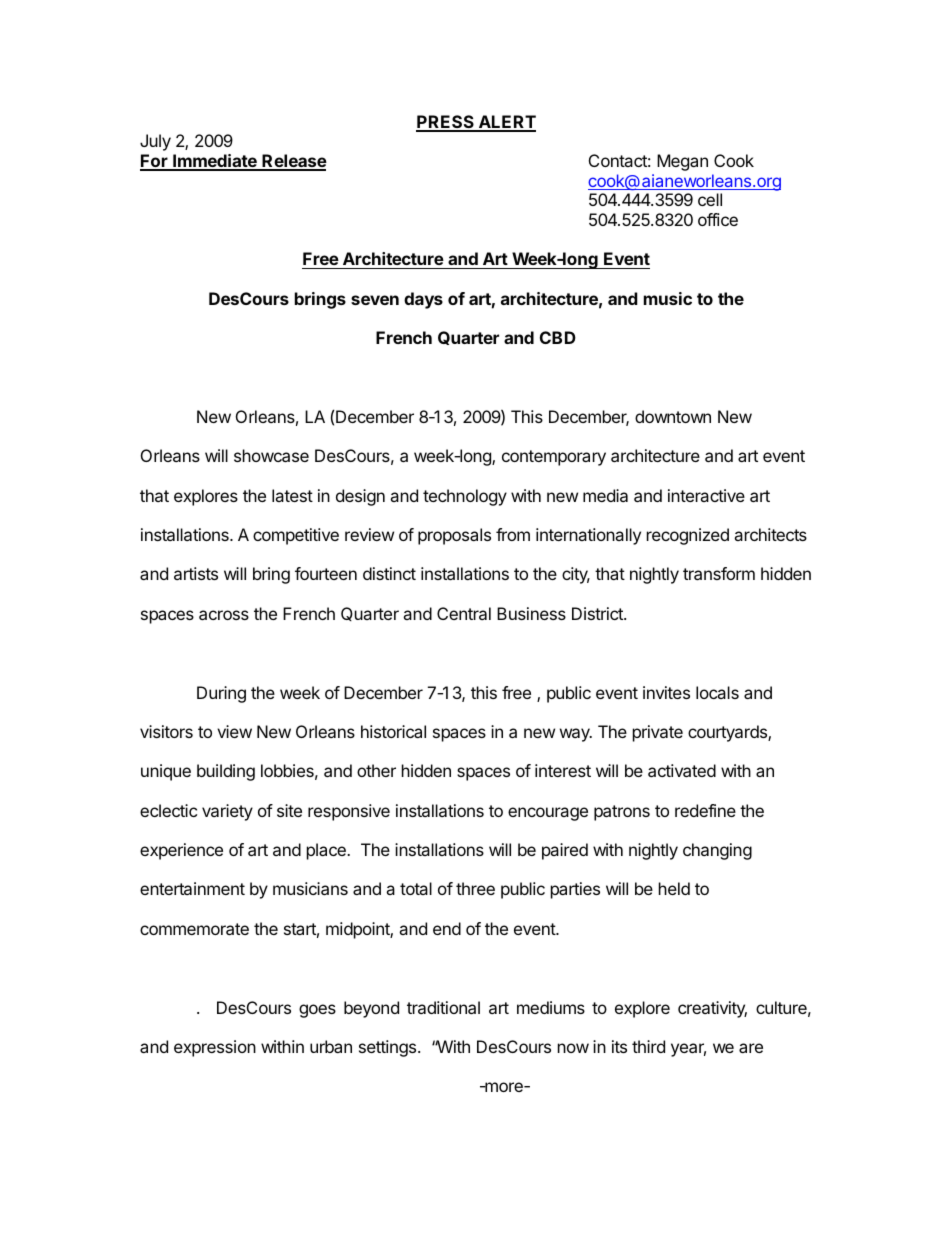 This page has width=952, height=1233. I want to click on downtown, so click(673, 416).
